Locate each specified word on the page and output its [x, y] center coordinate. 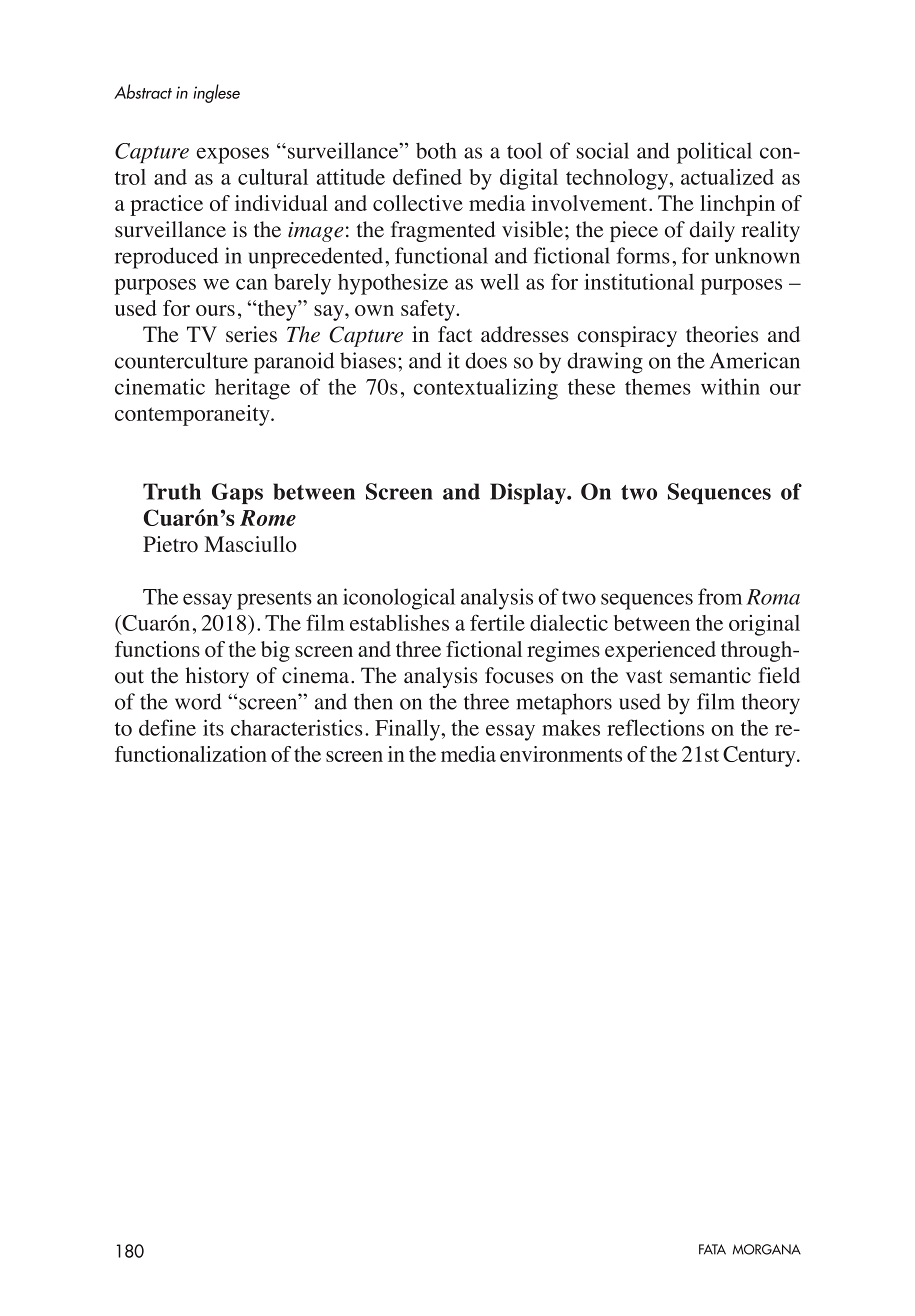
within [730, 386]
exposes [232, 155]
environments [561, 754]
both [436, 150]
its [213, 727]
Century [760, 756]
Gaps [237, 493]
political [714, 153]
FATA [712, 1249]
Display [529, 493]
